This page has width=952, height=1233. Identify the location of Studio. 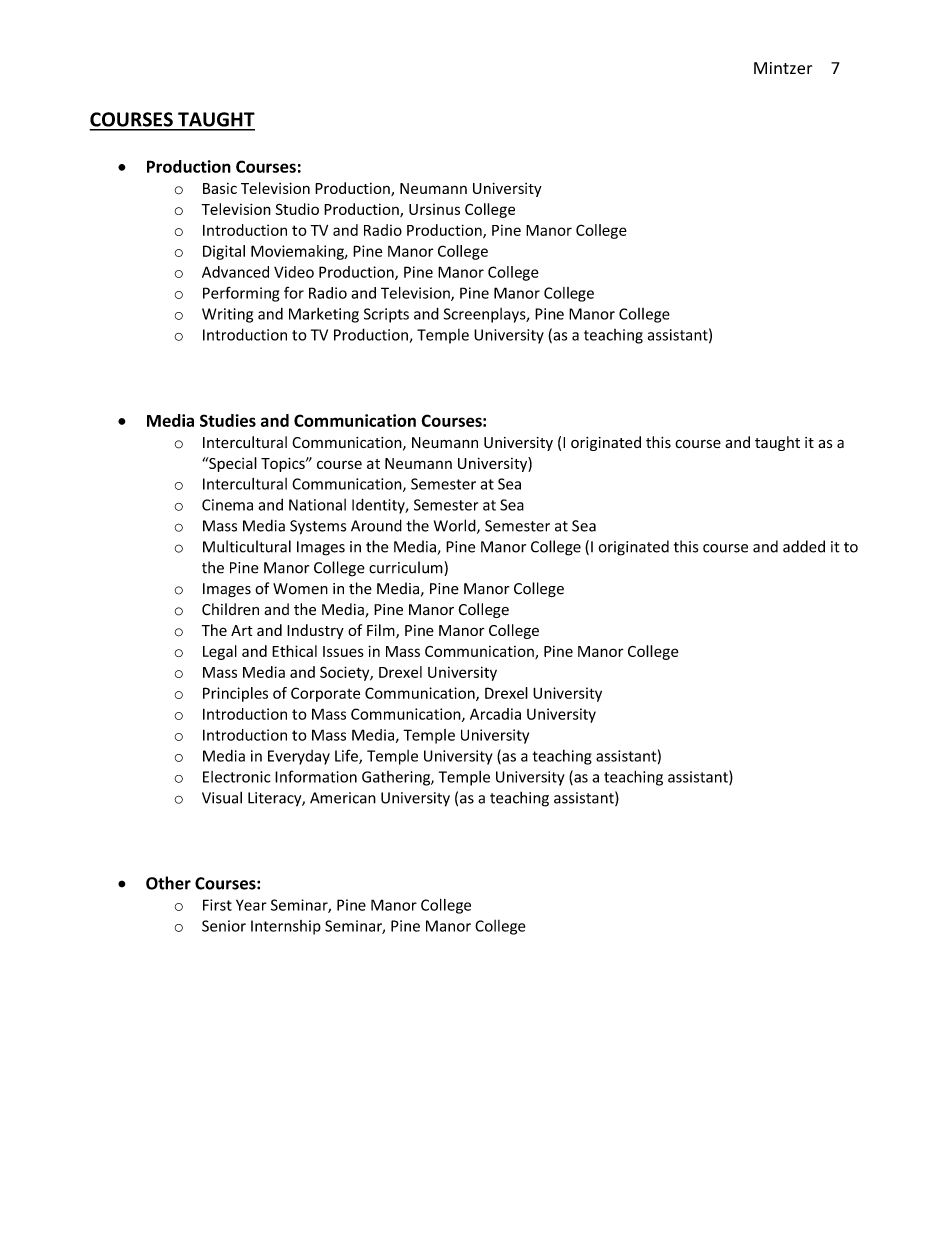
(297, 209).
